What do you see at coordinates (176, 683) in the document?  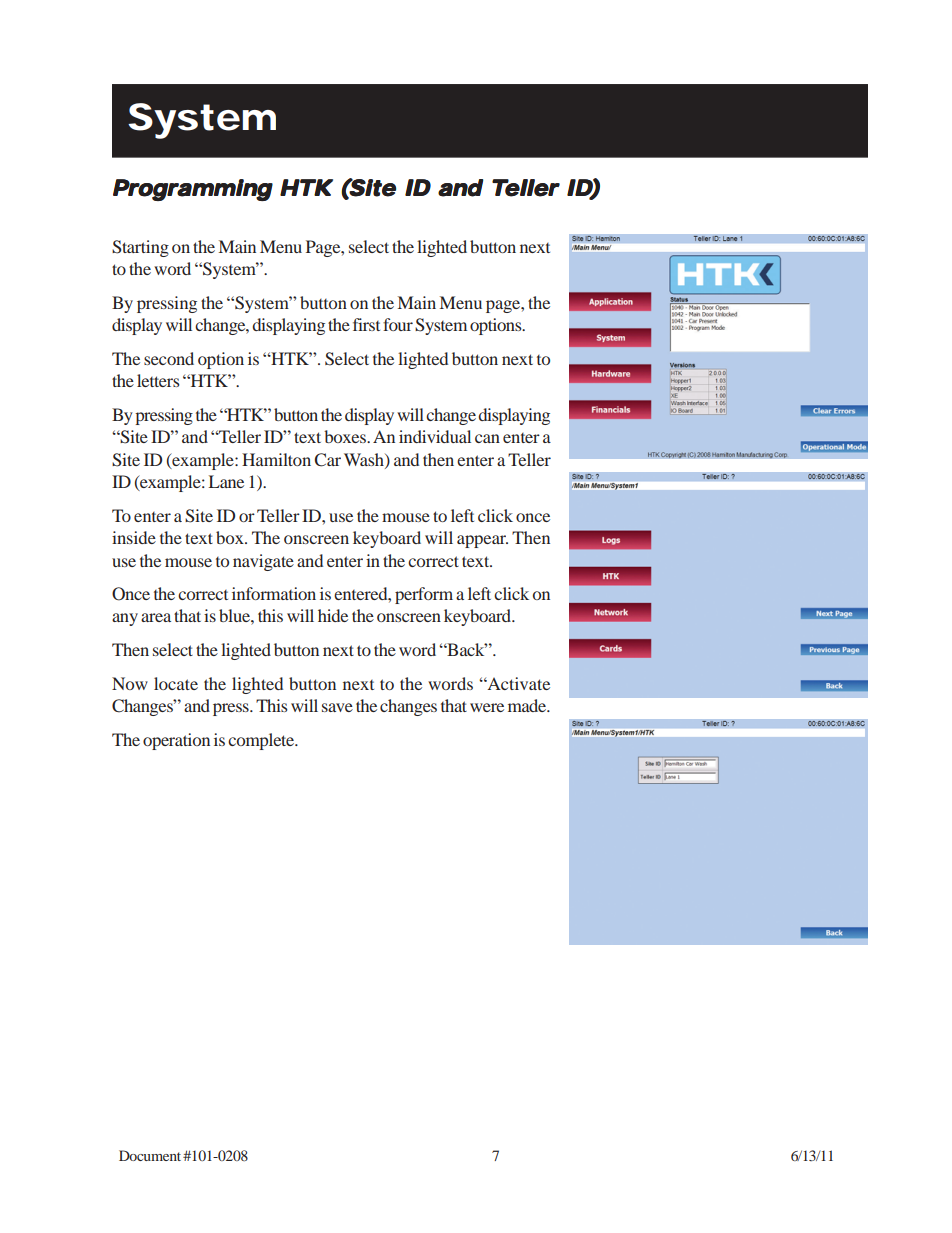 I see `locate` at bounding box center [176, 683].
